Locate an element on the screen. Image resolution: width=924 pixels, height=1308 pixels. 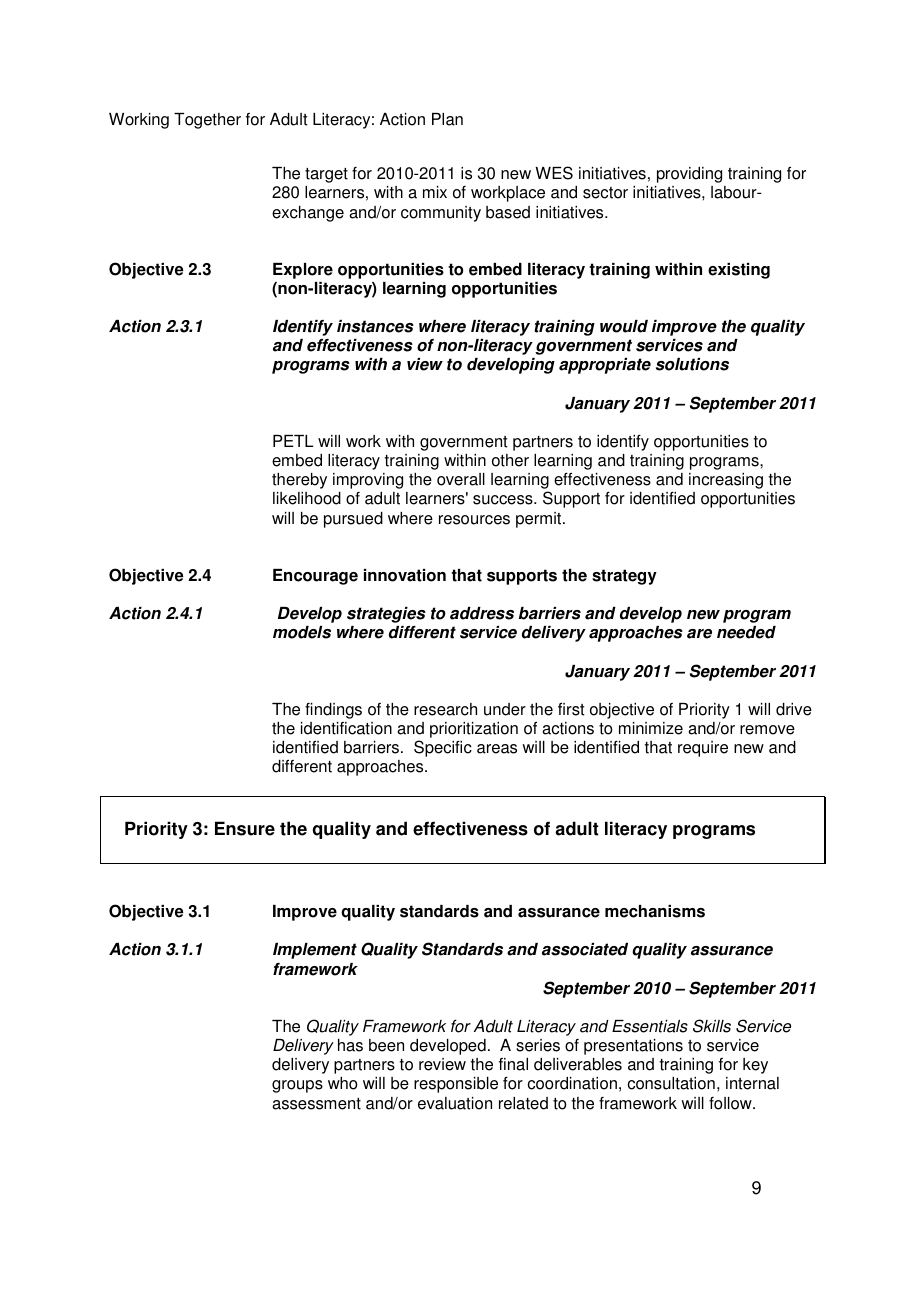
instances is located at coordinates (375, 326).
